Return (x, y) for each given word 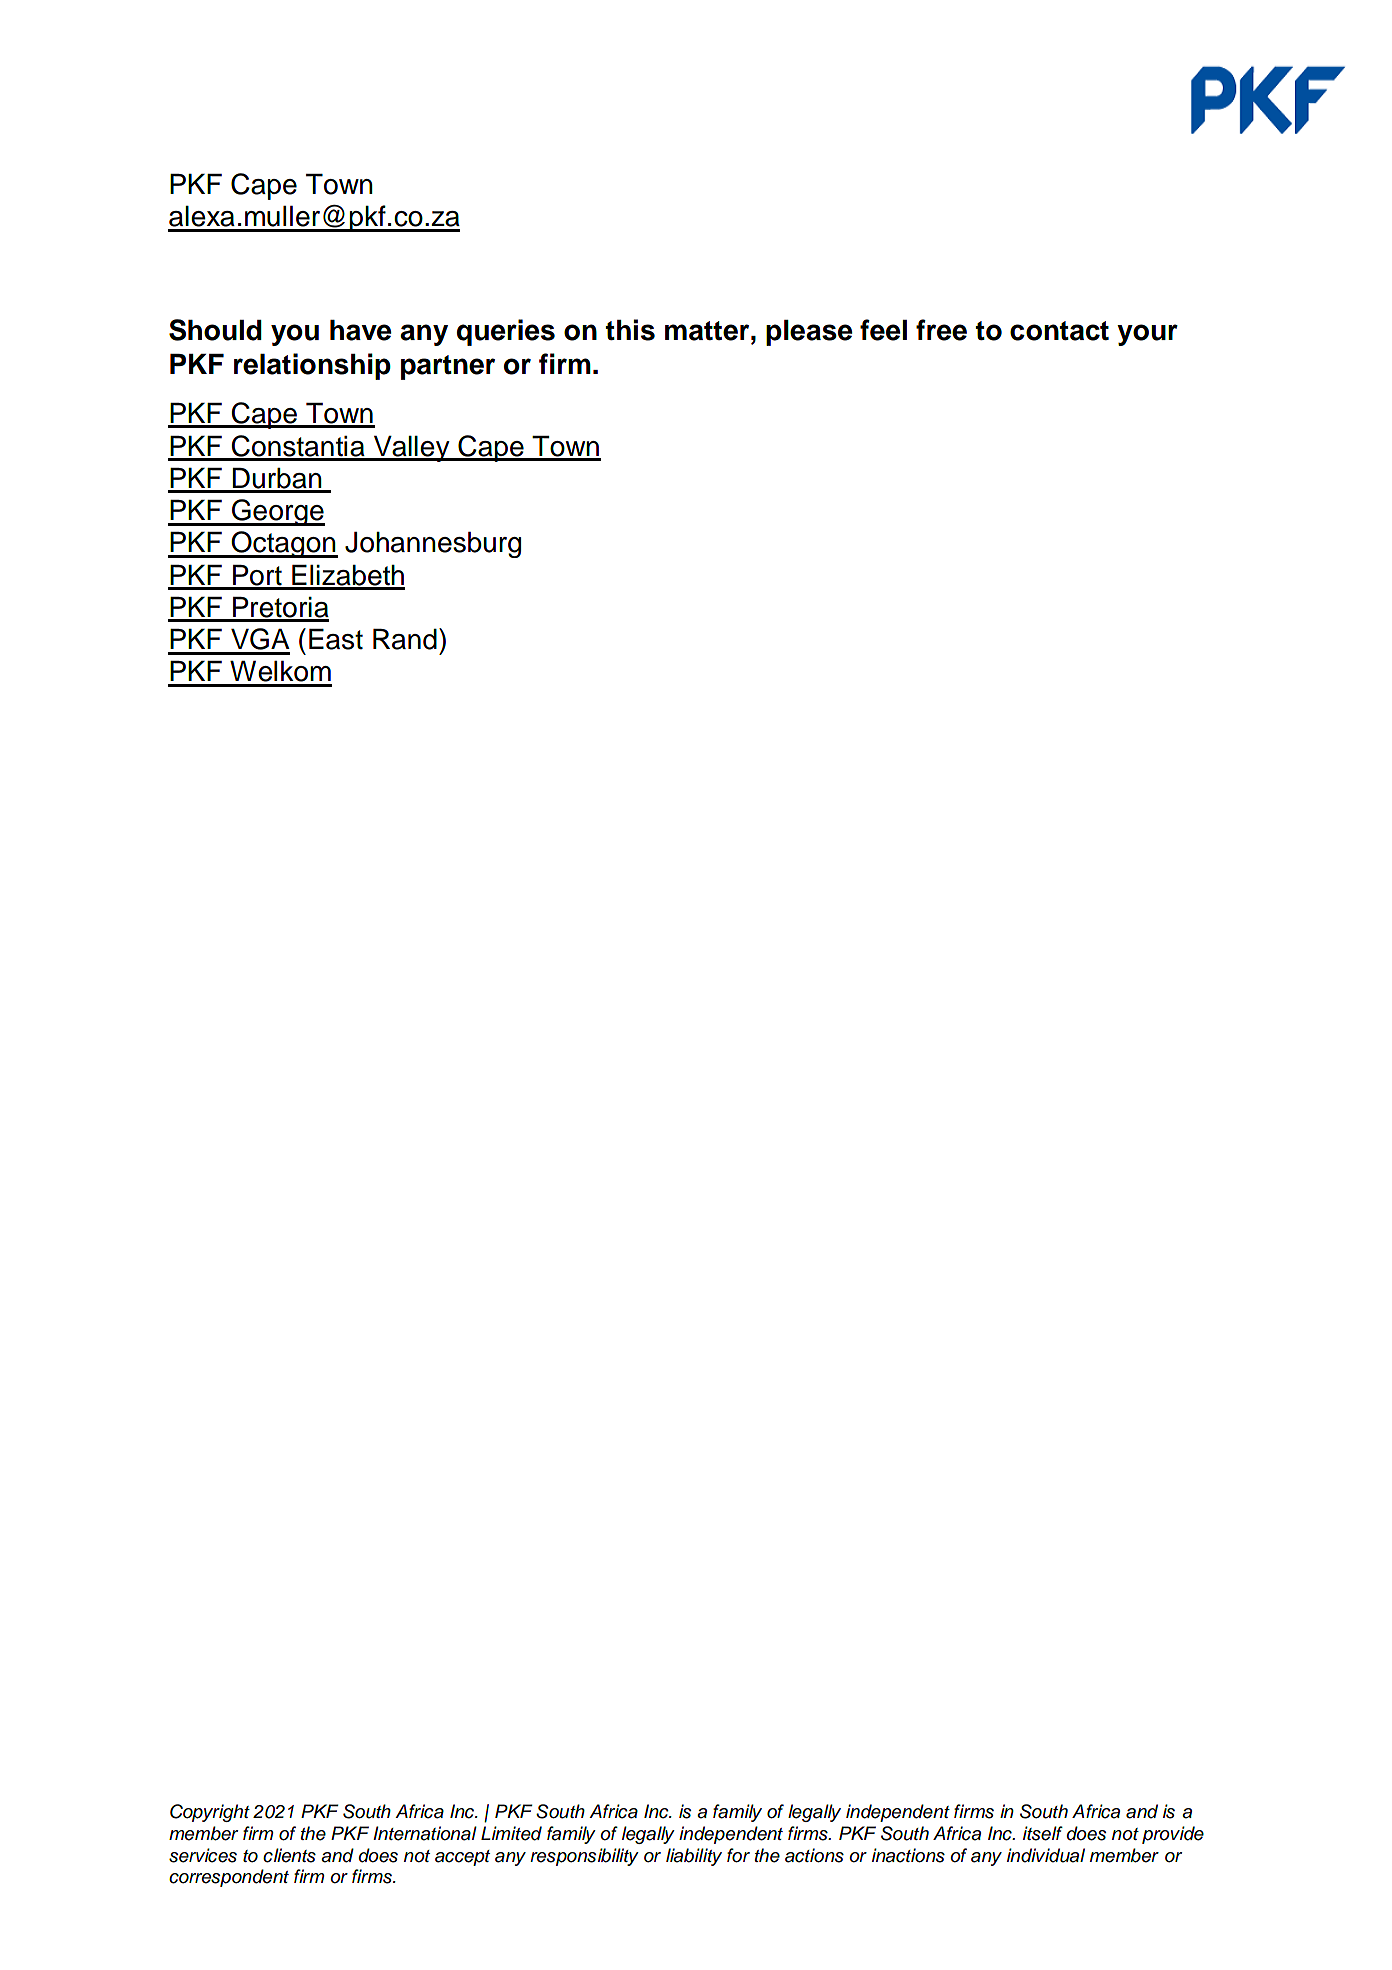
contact (1059, 331)
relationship (312, 366)
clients (289, 1855)
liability (694, 1857)
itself (1043, 1833)
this (630, 330)
